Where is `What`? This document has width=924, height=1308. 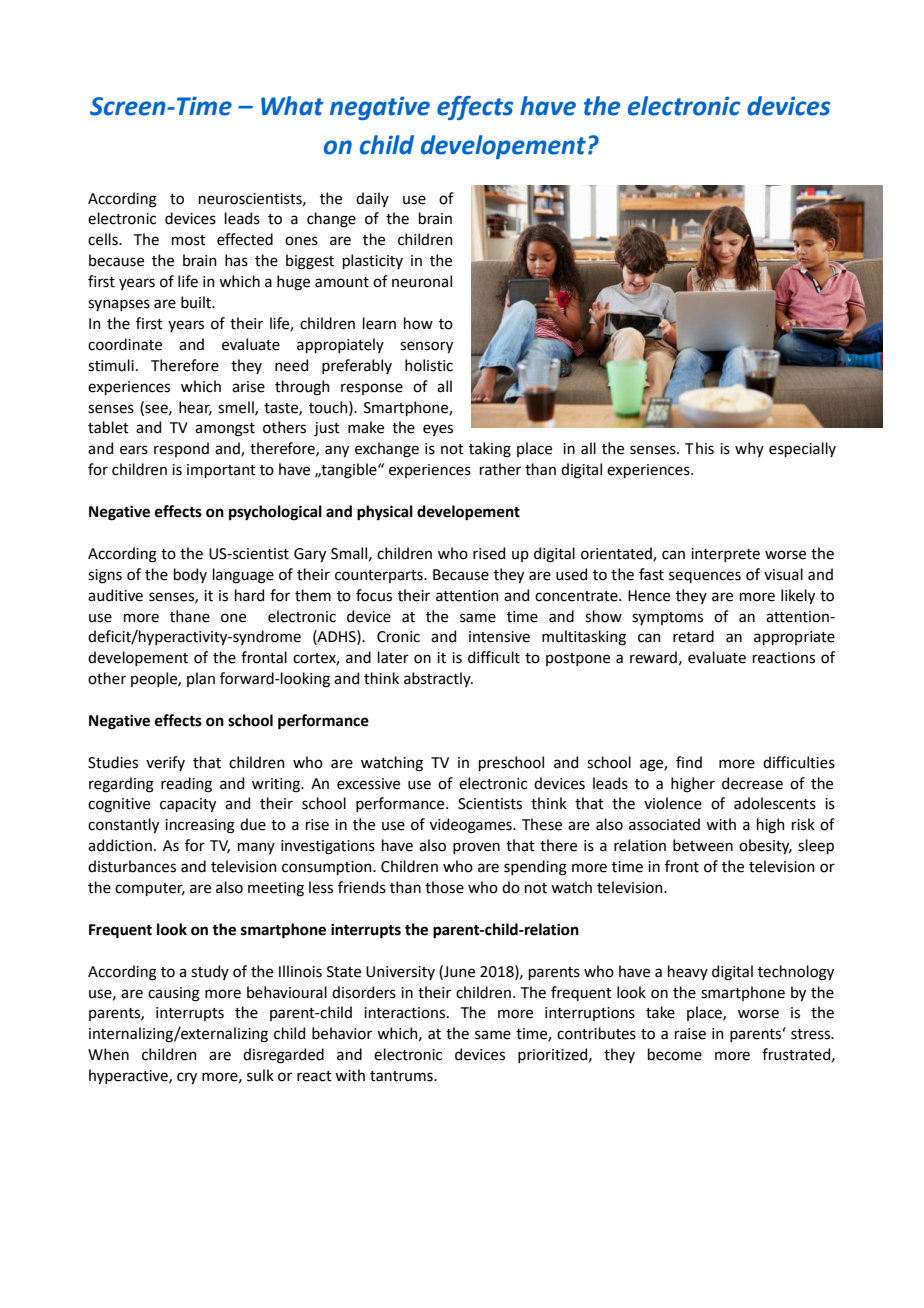
What is located at coordinates (292, 106).
